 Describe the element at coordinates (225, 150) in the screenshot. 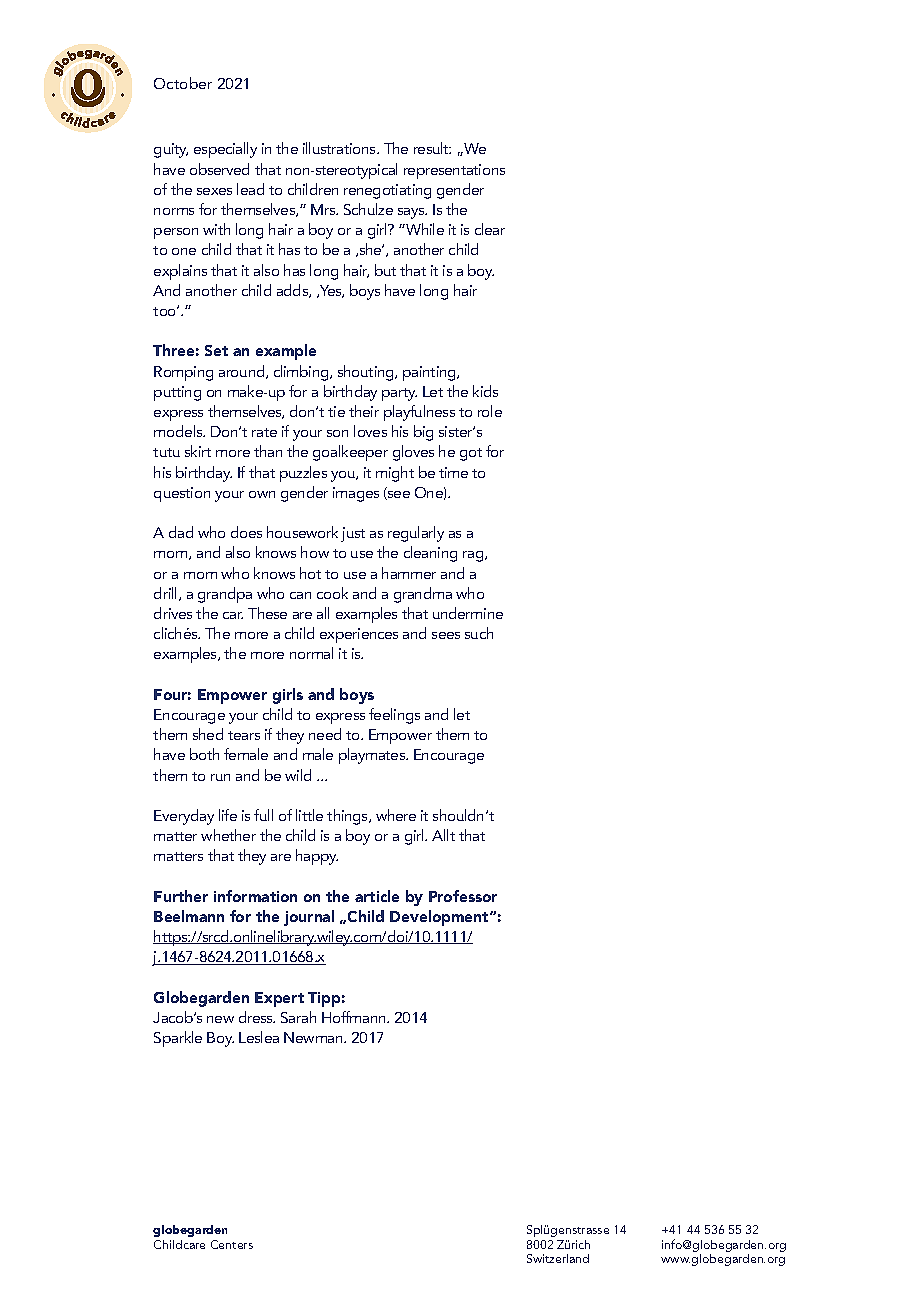

I see `especially` at that location.
